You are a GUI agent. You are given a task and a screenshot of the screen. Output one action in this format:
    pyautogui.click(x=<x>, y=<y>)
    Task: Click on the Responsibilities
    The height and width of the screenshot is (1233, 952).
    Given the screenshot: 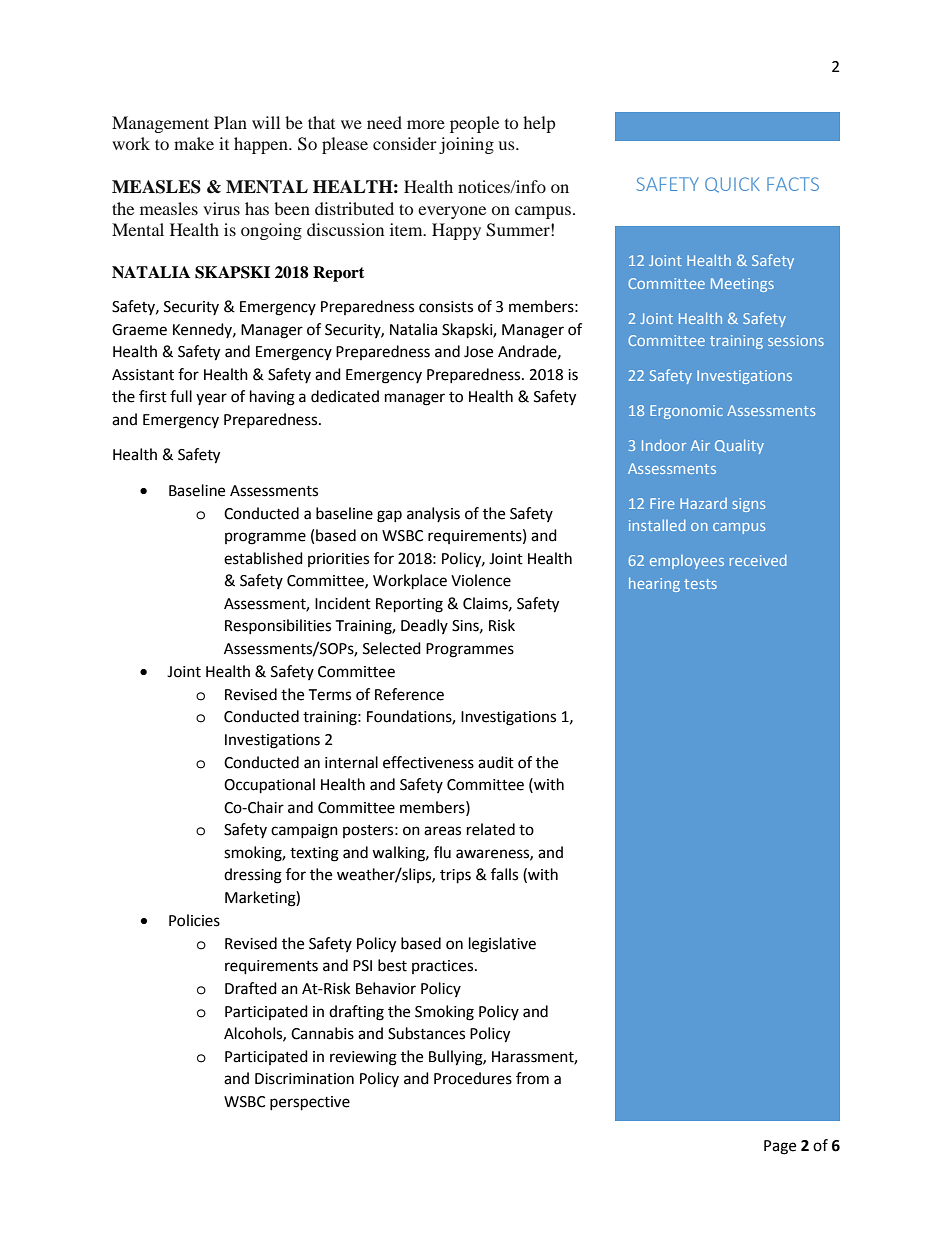 What is the action you would take?
    pyautogui.click(x=278, y=626)
